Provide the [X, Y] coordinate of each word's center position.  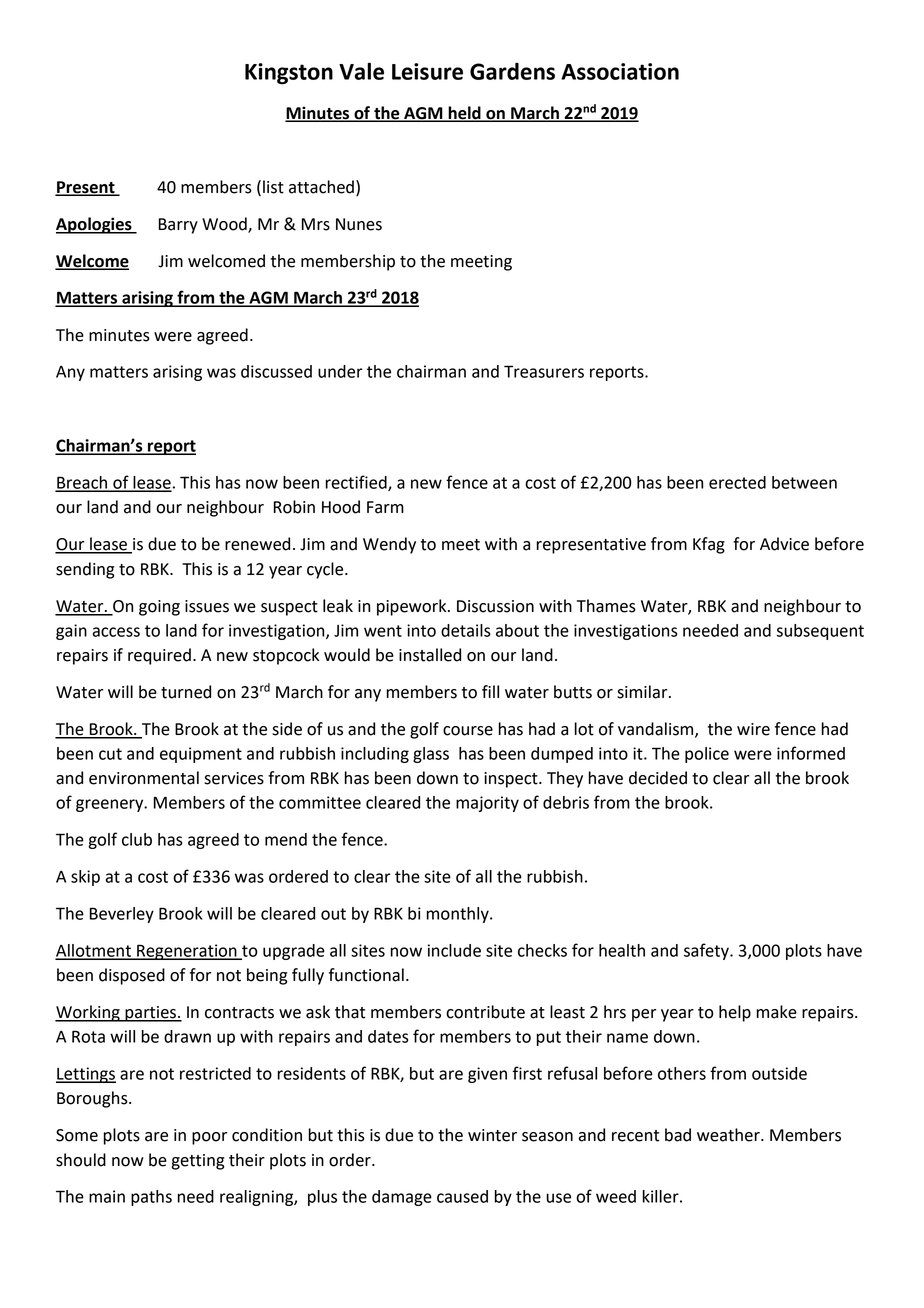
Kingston [289, 73]
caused [462, 1196]
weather [729, 1135]
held [464, 113]
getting [197, 1162]
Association [620, 71]
